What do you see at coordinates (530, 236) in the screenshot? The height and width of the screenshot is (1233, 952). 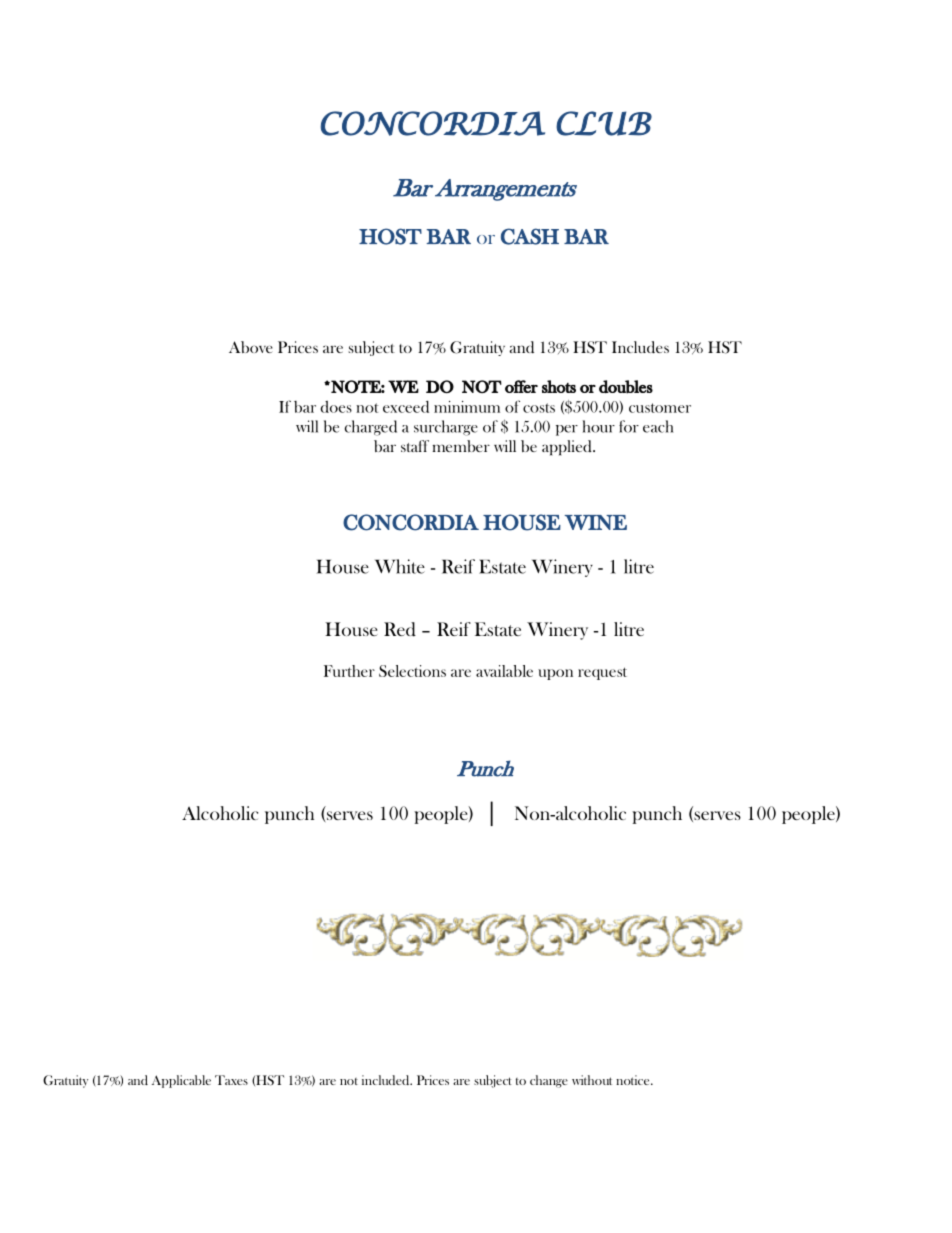 I see `CASH` at bounding box center [530, 236].
